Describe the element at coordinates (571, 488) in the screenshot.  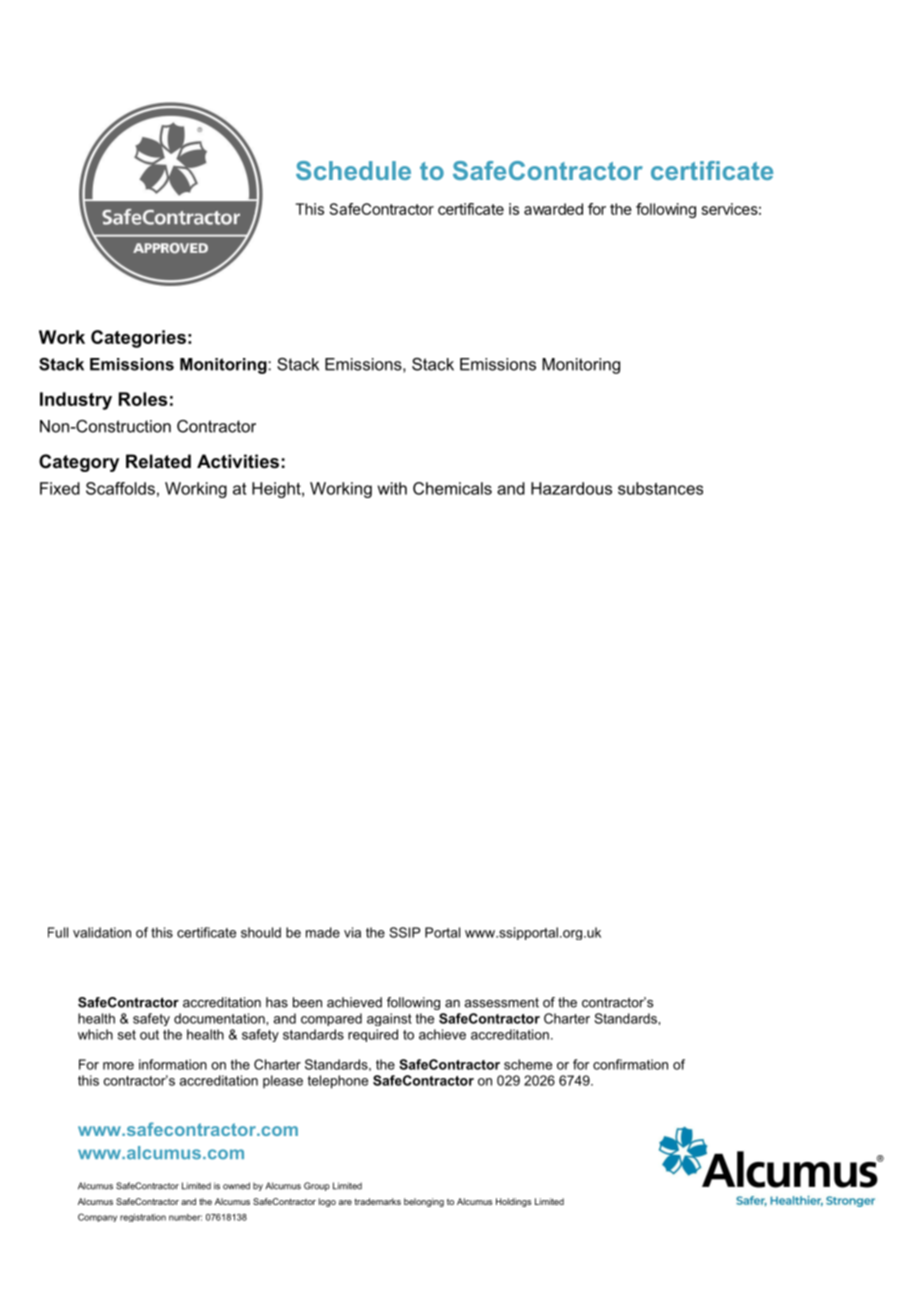
I see `Hazardous` at that location.
